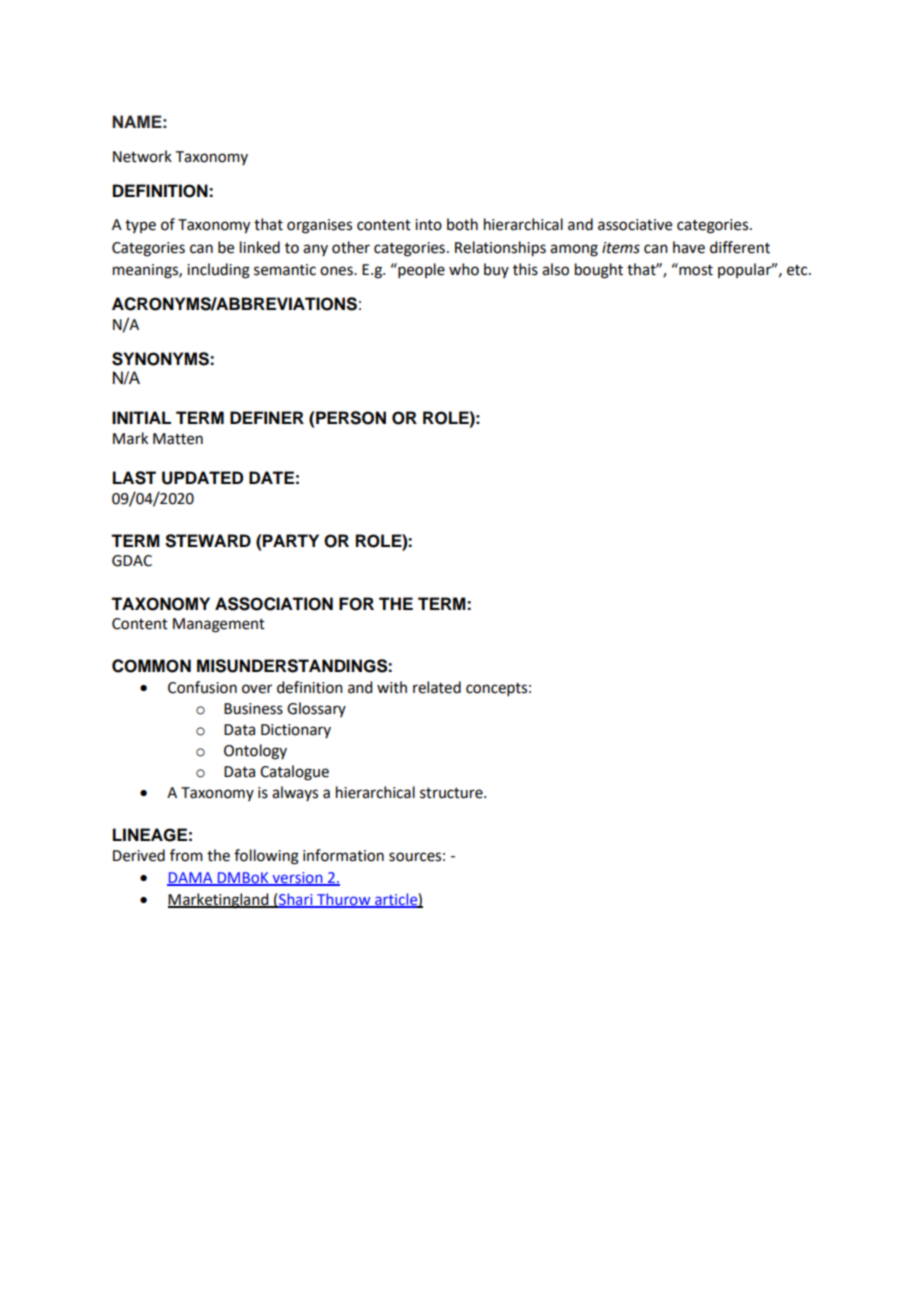 The width and height of the page is (924, 1308). I want to click on PARTY, so click(291, 540).
